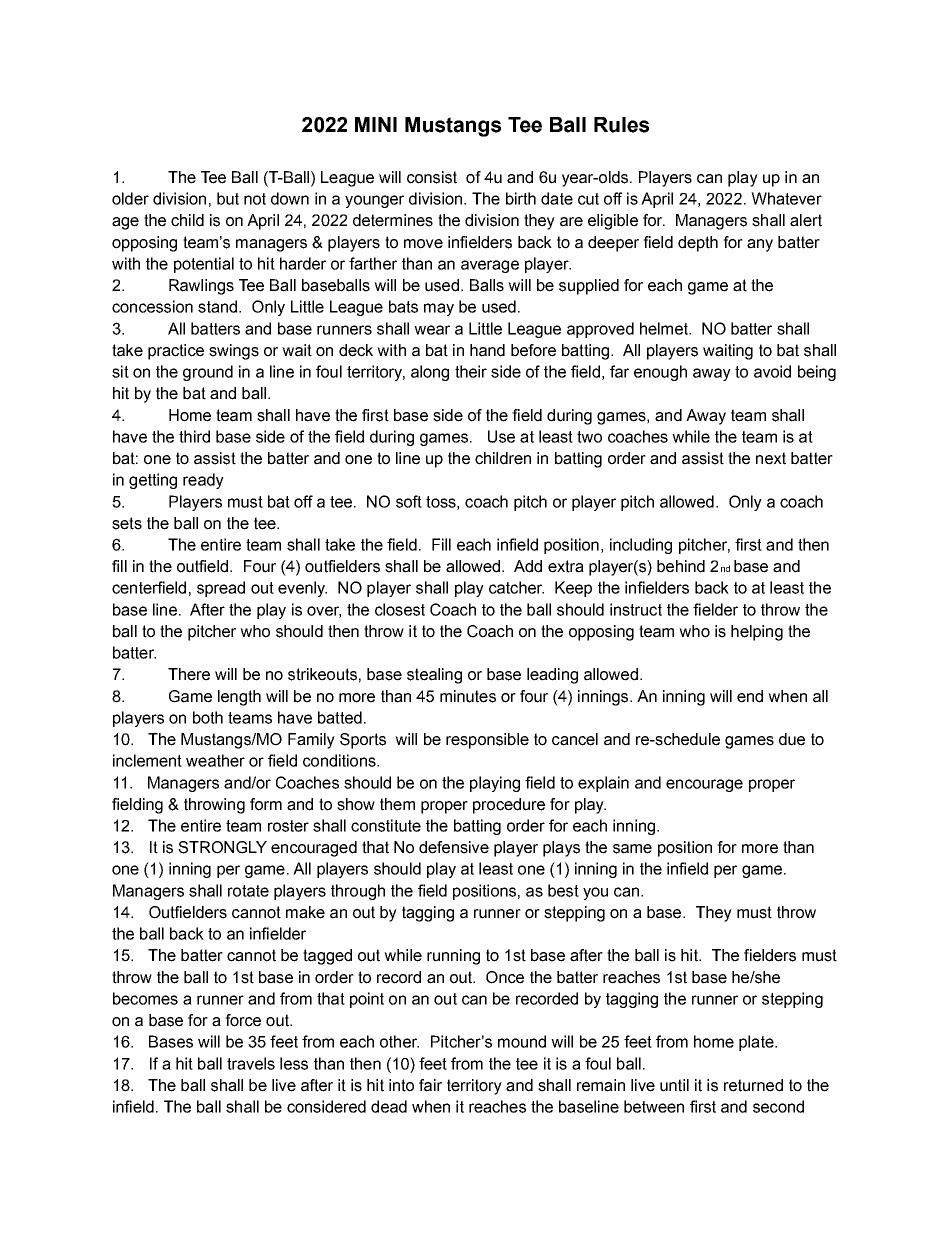  What do you see at coordinates (468, 696) in the screenshot?
I see `minutes` at bounding box center [468, 696].
